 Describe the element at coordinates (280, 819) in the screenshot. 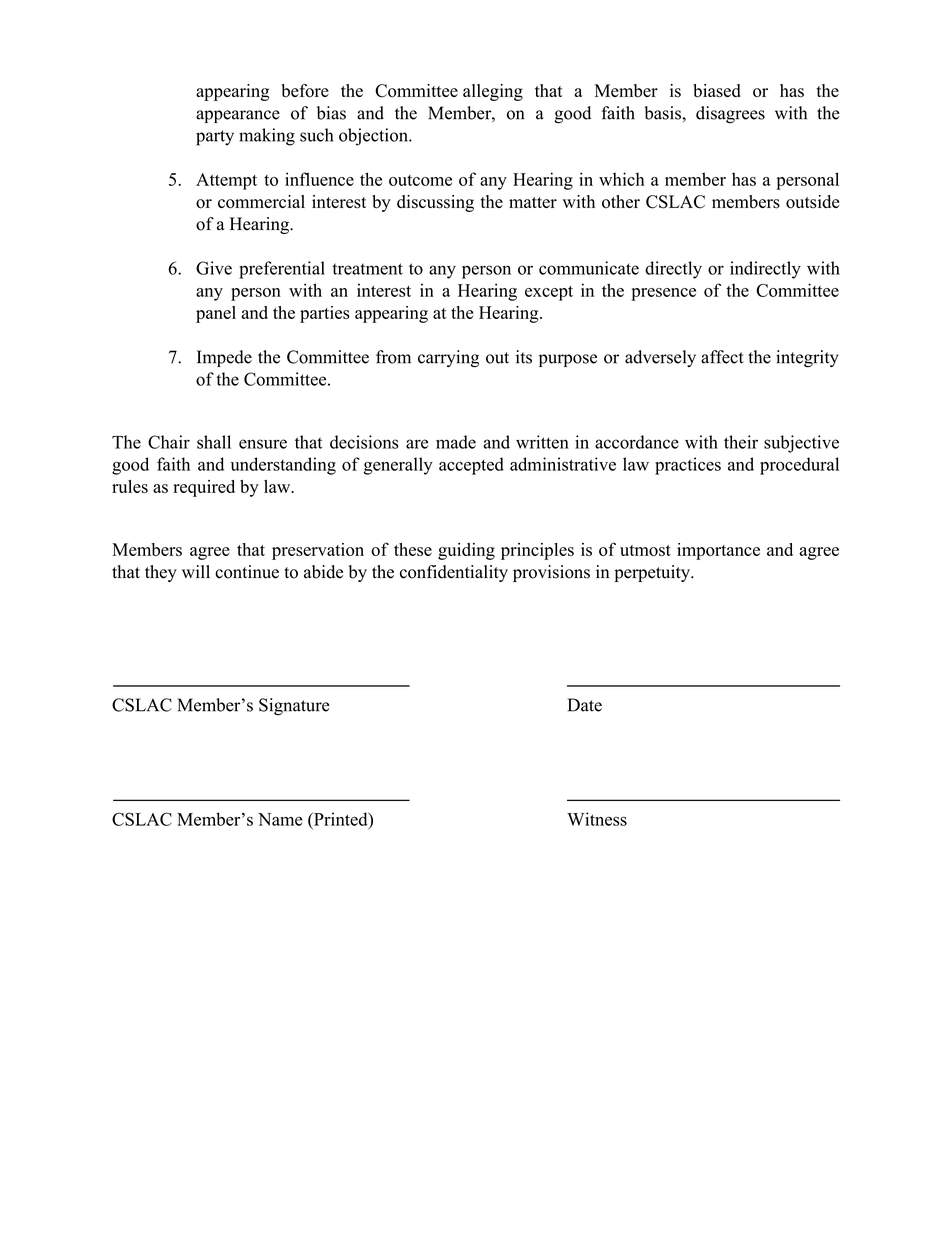

I see `Name` at that location.
